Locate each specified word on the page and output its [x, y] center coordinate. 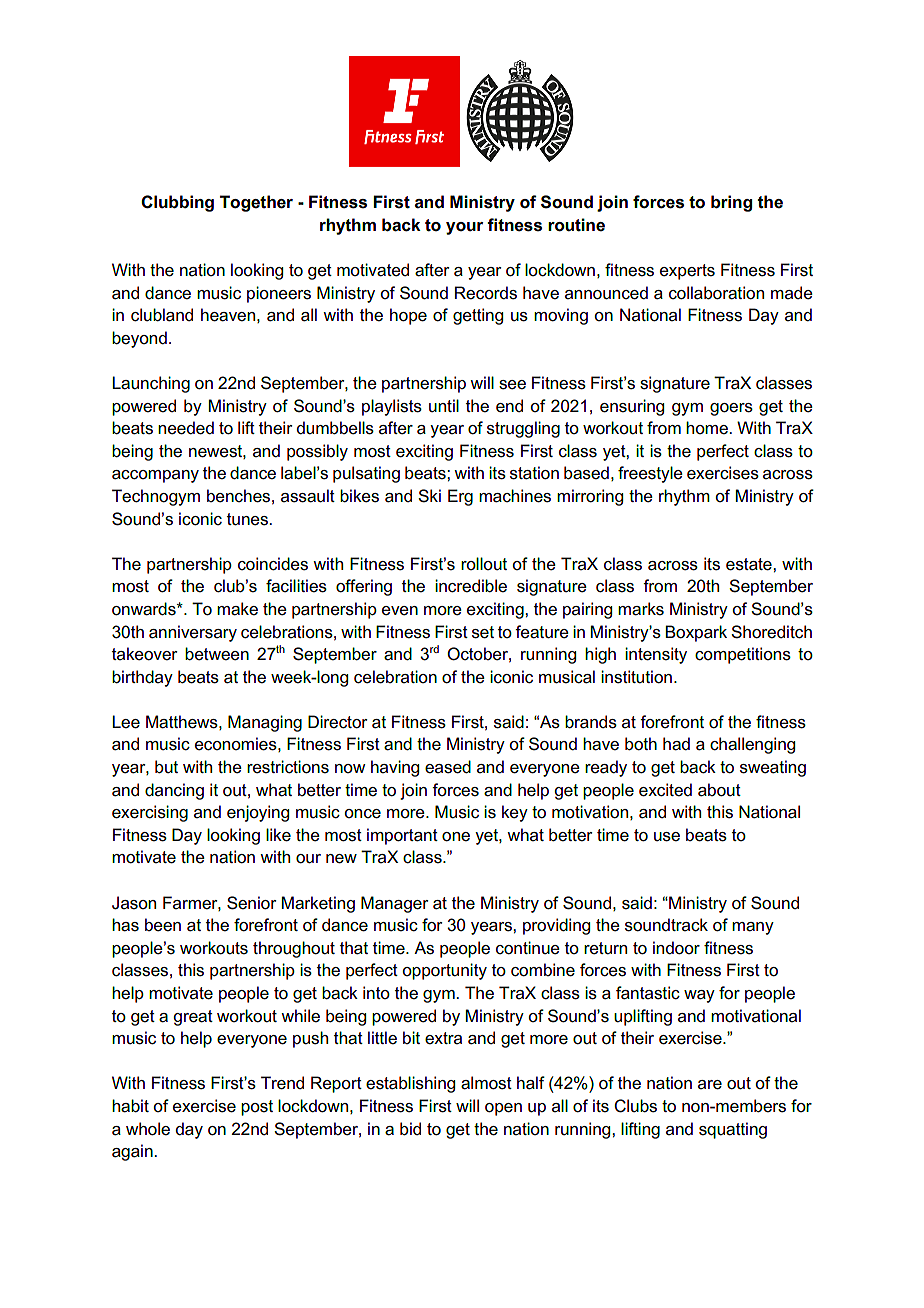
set [483, 632]
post [257, 1108]
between [217, 654]
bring [731, 203]
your [464, 228]
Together [256, 203]
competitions [743, 655]
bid [410, 1128]
